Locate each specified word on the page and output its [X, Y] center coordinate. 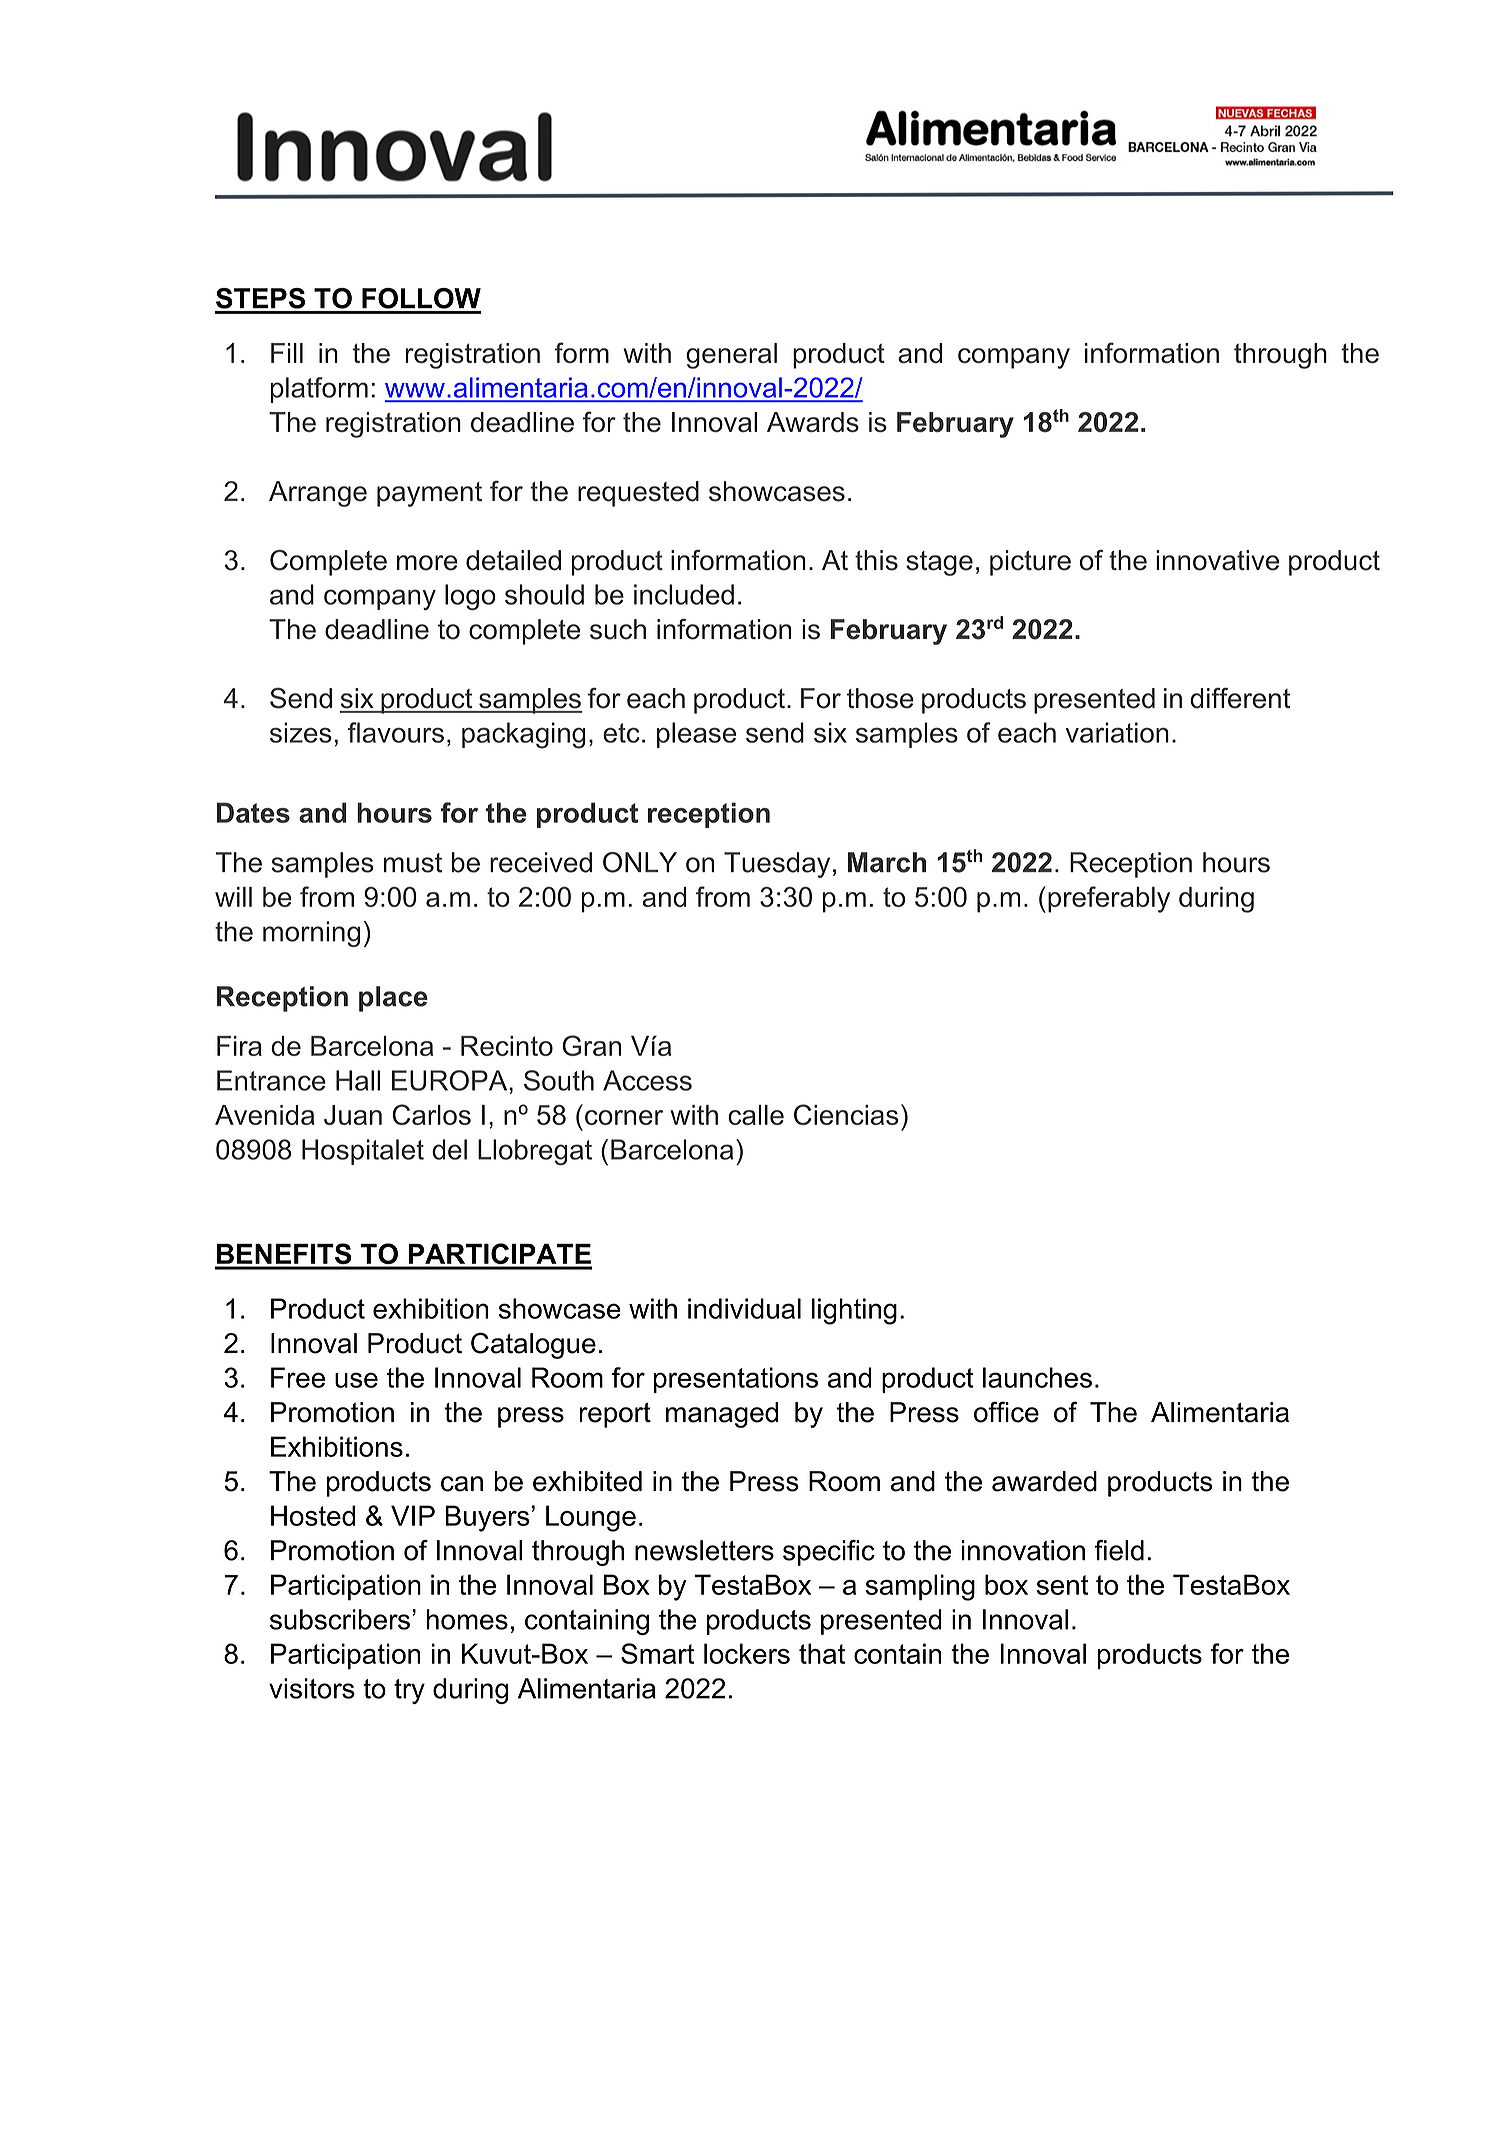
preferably [1109, 899]
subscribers [340, 1619]
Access [647, 1080]
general [731, 356]
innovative [1217, 560]
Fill [287, 353]
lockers [747, 1653]
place [393, 999]
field [1119, 1550]
